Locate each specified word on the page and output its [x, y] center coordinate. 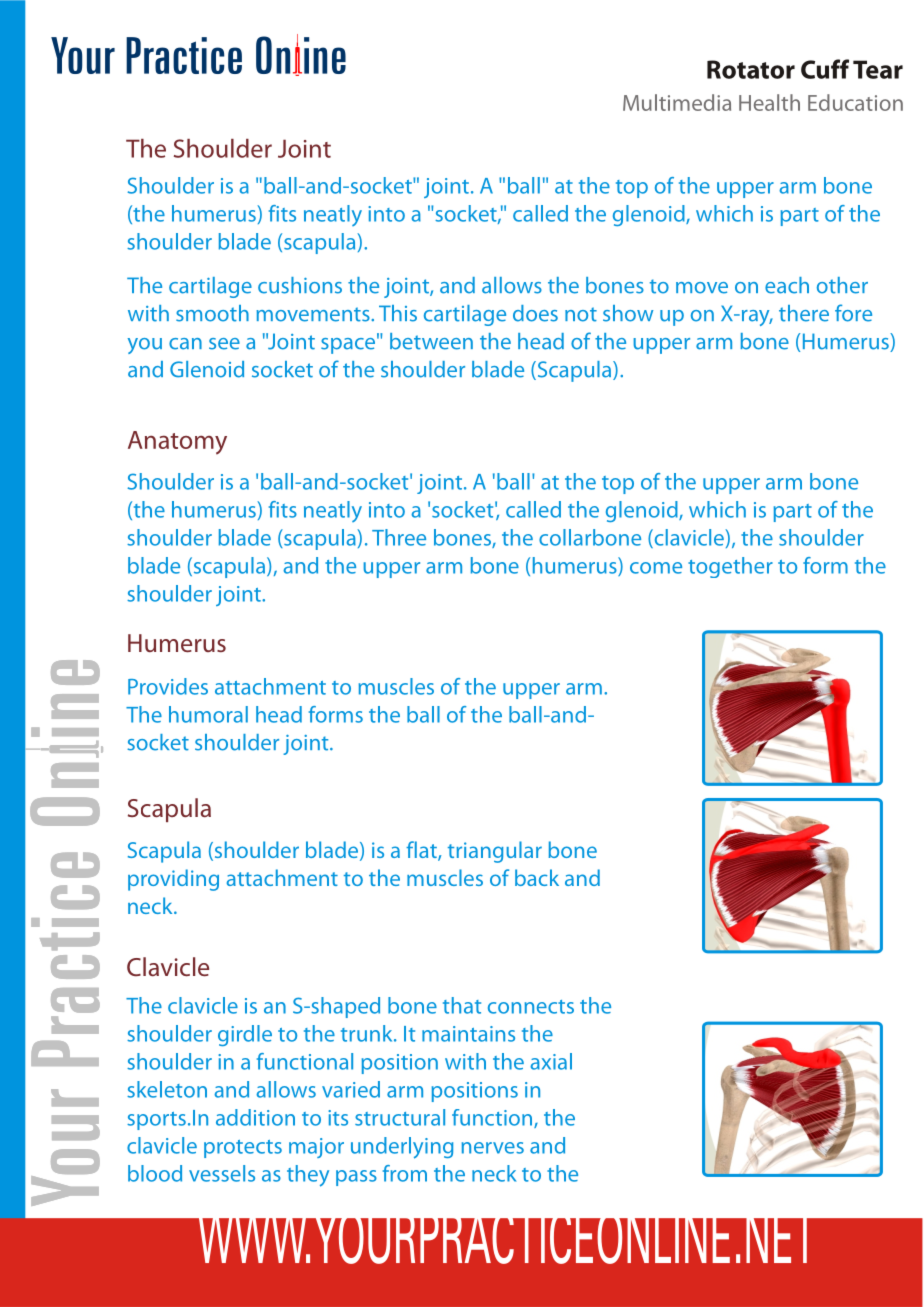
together [730, 567]
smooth [212, 313]
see [224, 344]
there [804, 313]
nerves [493, 1148]
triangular [495, 852]
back [537, 877]
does [535, 313]
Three [399, 537]
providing [173, 880]
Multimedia [677, 102]
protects [243, 1149]
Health [769, 102]
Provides [168, 686]
